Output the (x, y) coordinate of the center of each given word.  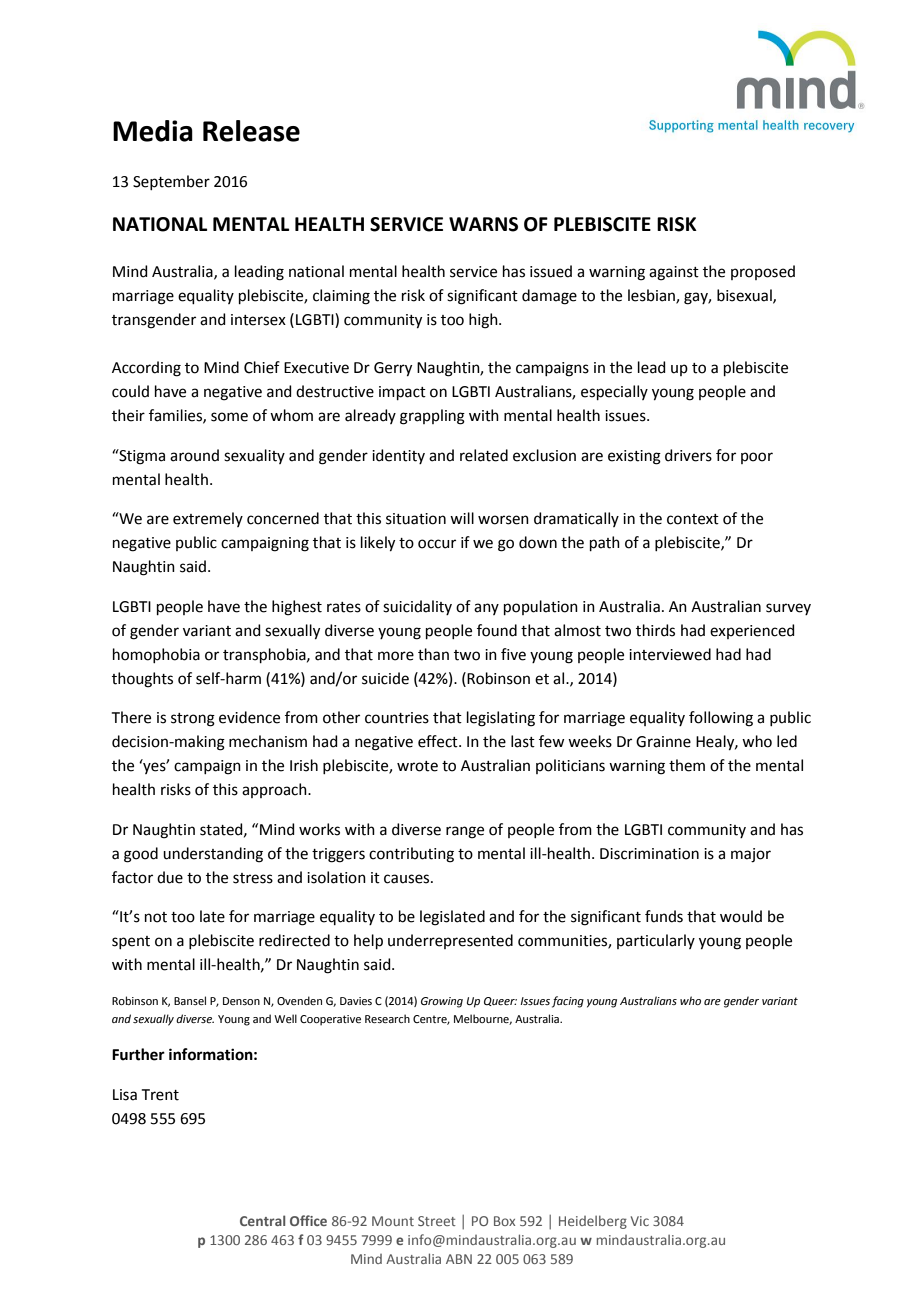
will (462, 518)
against (674, 273)
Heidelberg (593, 1222)
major (751, 855)
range (465, 832)
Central (262, 1220)
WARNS (483, 224)
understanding (213, 855)
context (693, 519)
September (171, 182)
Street (437, 1221)
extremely (208, 519)
